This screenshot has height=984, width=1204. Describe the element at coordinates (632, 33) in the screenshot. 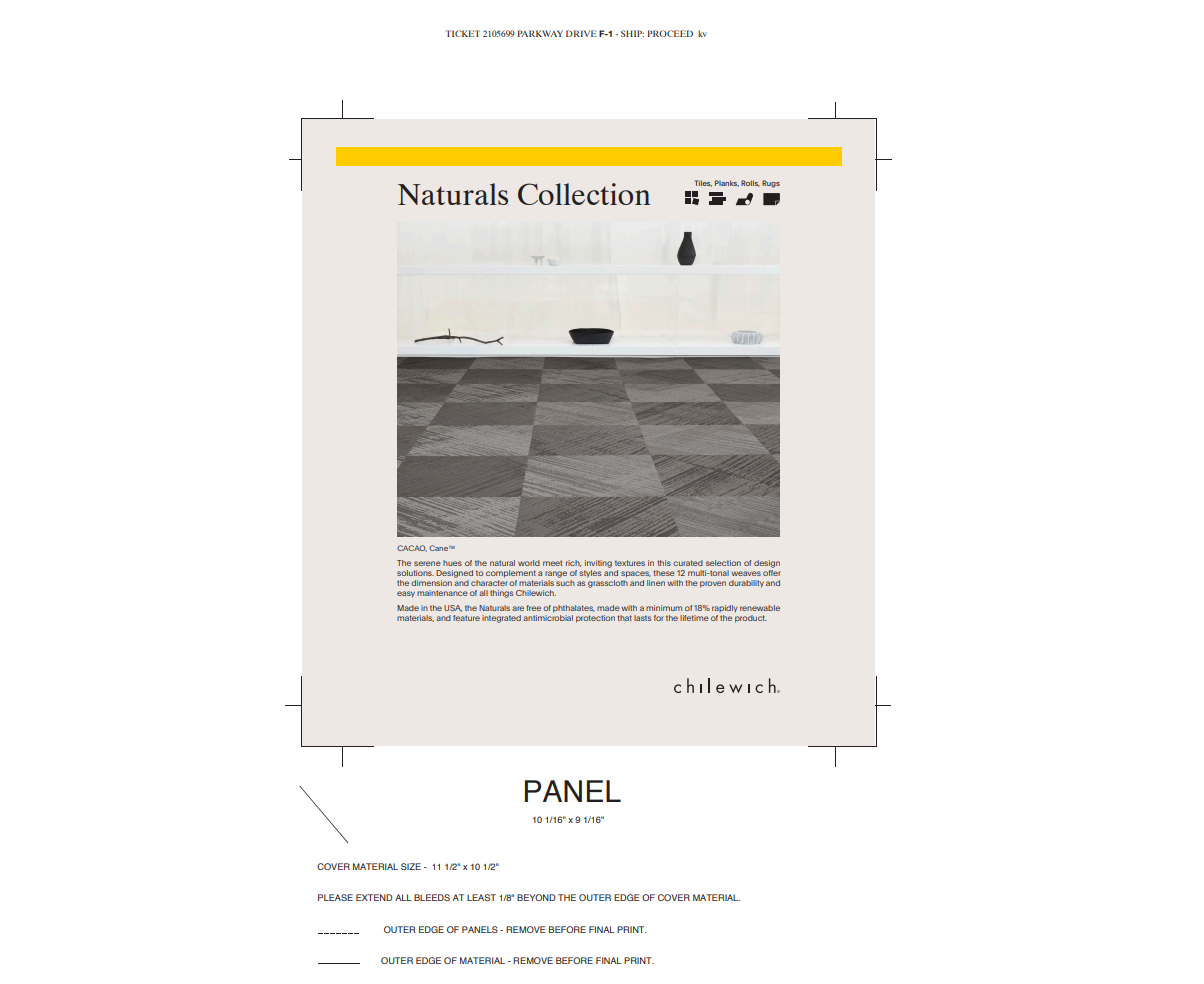

I see `SHIP` at that location.
